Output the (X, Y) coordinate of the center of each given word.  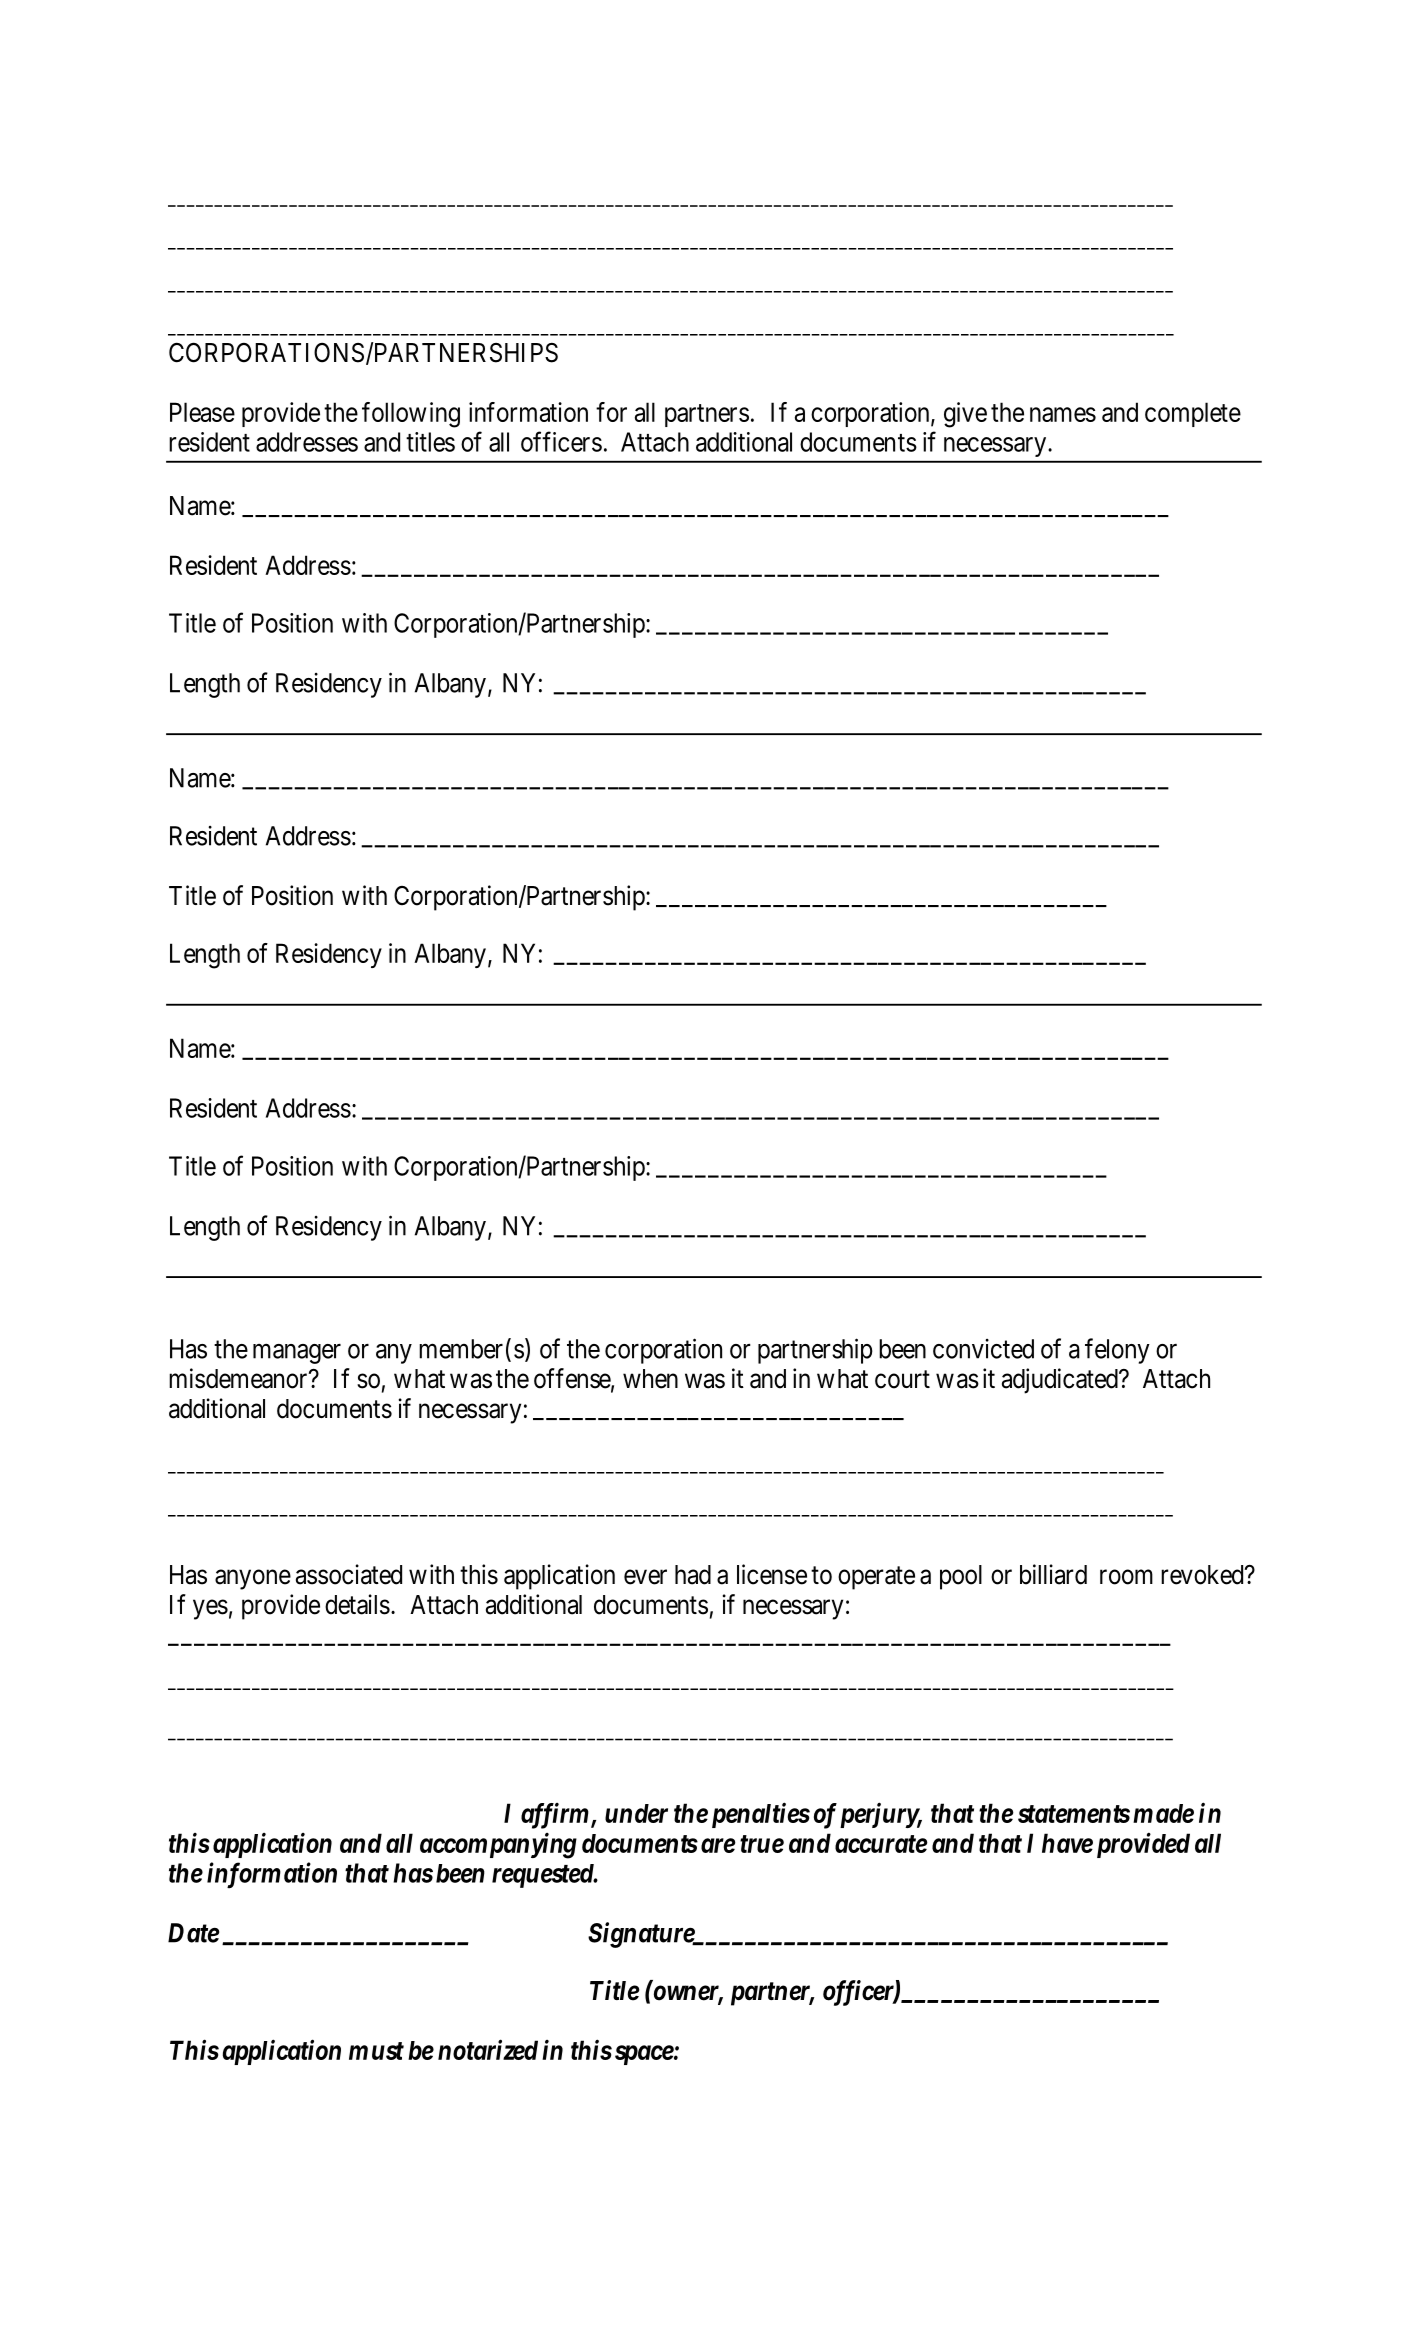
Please (202, 412)
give (965, 415)
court (902, 1380)
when (650, 1379)
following (411, 415)
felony (1117, 1351)
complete (1193, 414)
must (376, 2051)
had (693, 1575)
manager (297, 1354)
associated (349, 1574)
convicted (983, 1349)
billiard (1053, 1574)
